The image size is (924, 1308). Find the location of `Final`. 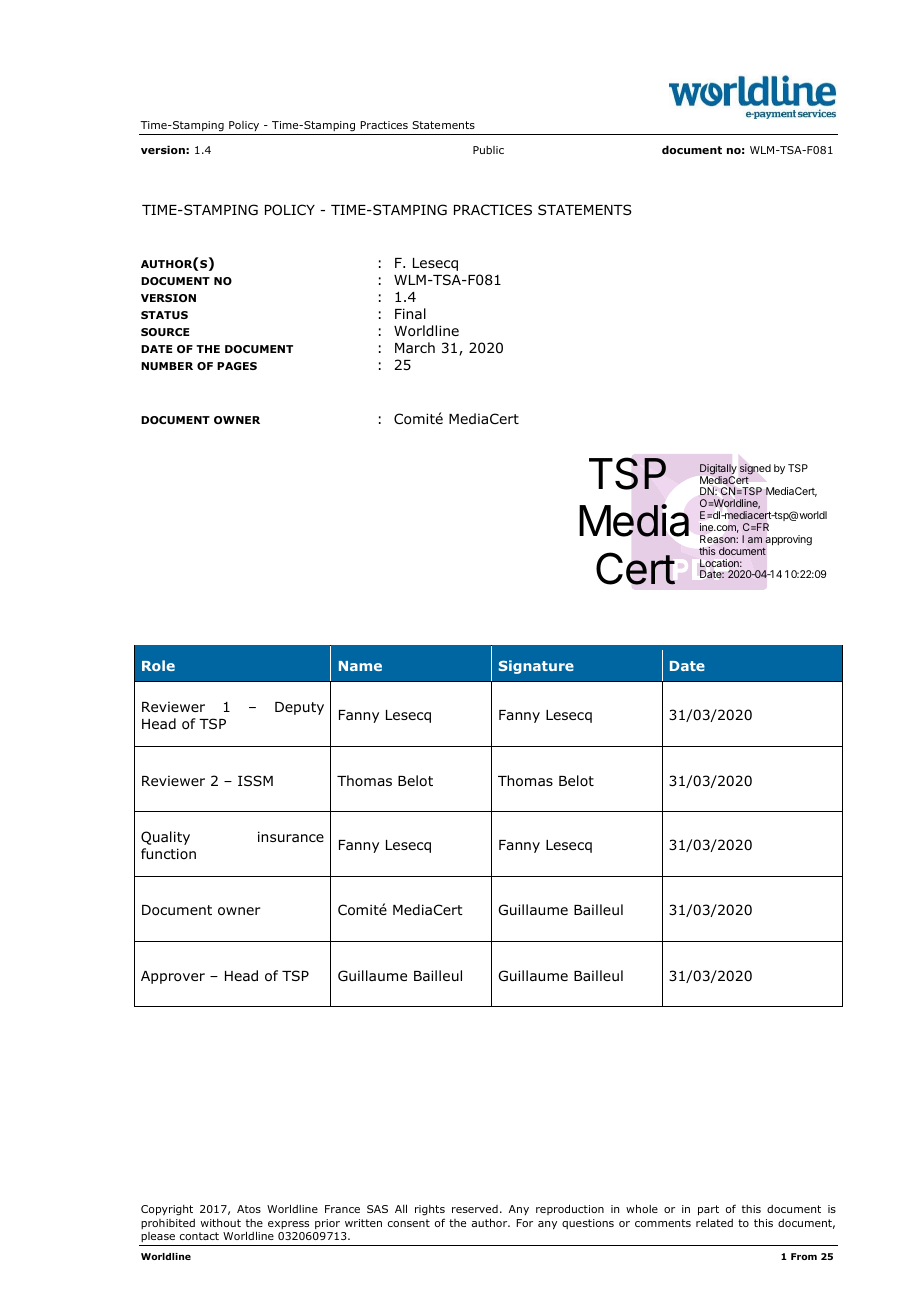

Final is located at coordinates (410, 313).
